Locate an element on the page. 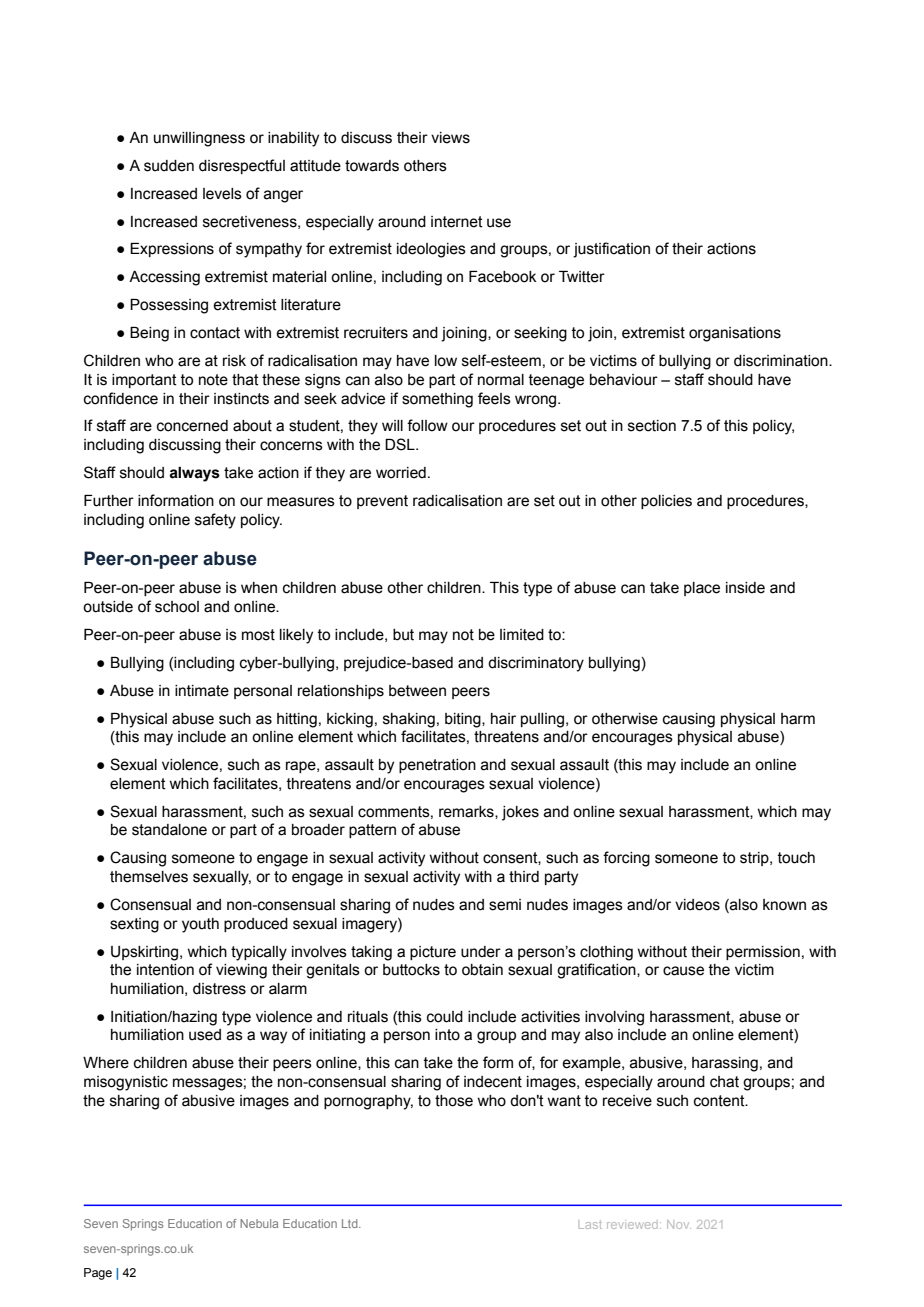 This image has height=1307, width=924. Nov is located at coordinates (679, 1224).
